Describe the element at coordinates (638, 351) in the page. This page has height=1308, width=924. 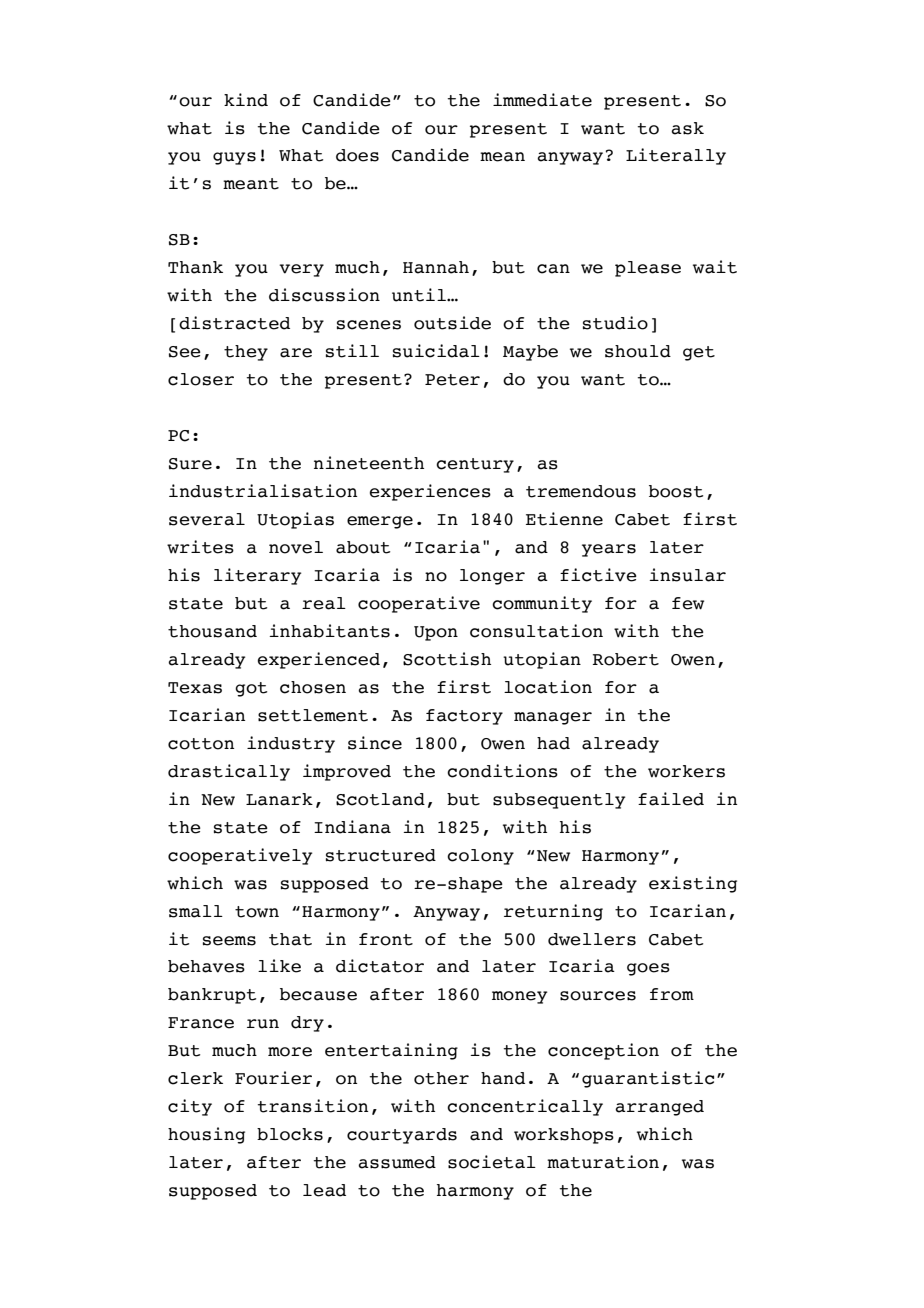
I see `should` at that location.
